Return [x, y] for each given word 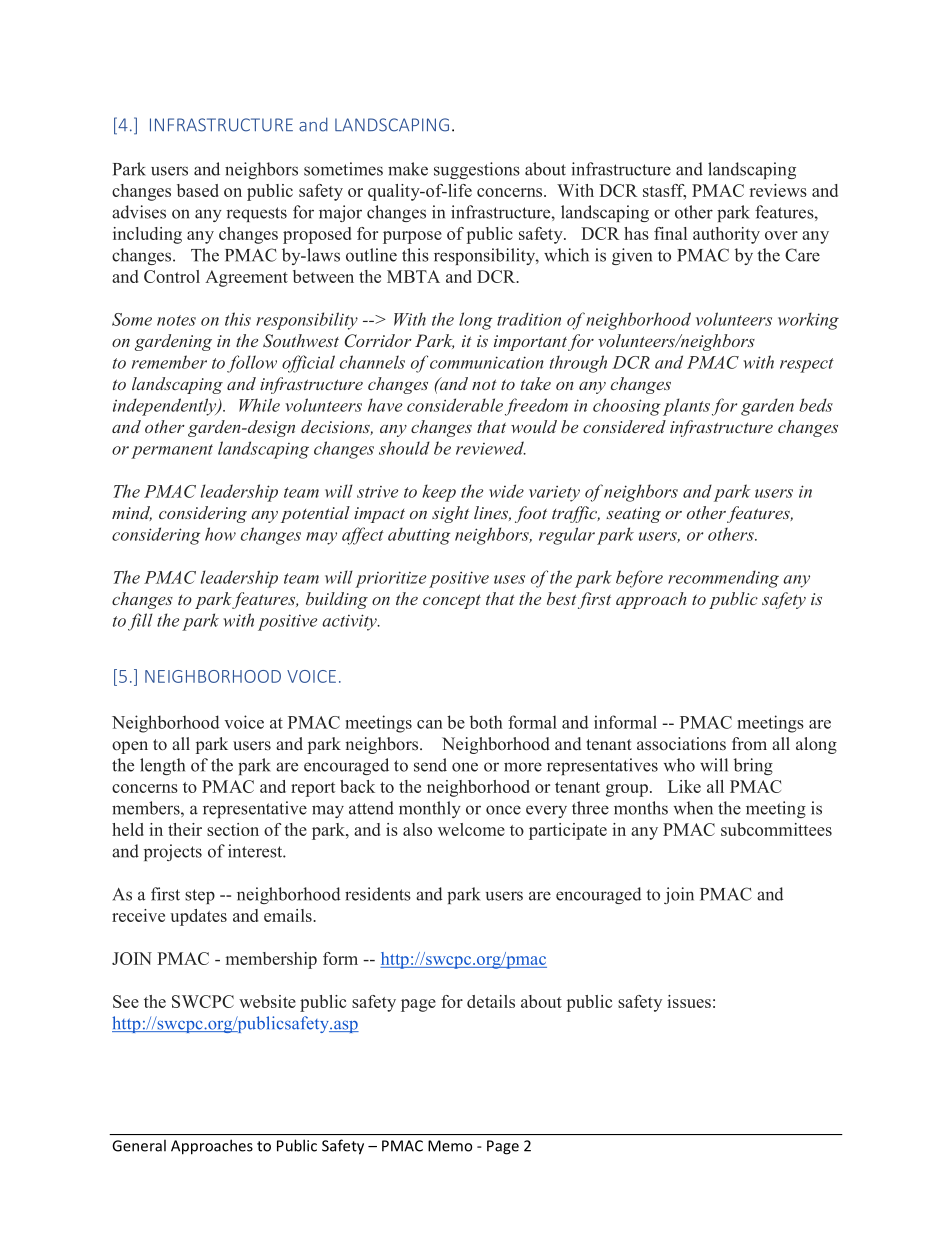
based [198, 190]
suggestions [477, 170]
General [139, 1145]
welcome [471, 829]
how [220, 534]
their [185, 829]
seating [633, 515]
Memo [450, 1146]
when [693, 808]
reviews [778, 190]
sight [450, 514]
